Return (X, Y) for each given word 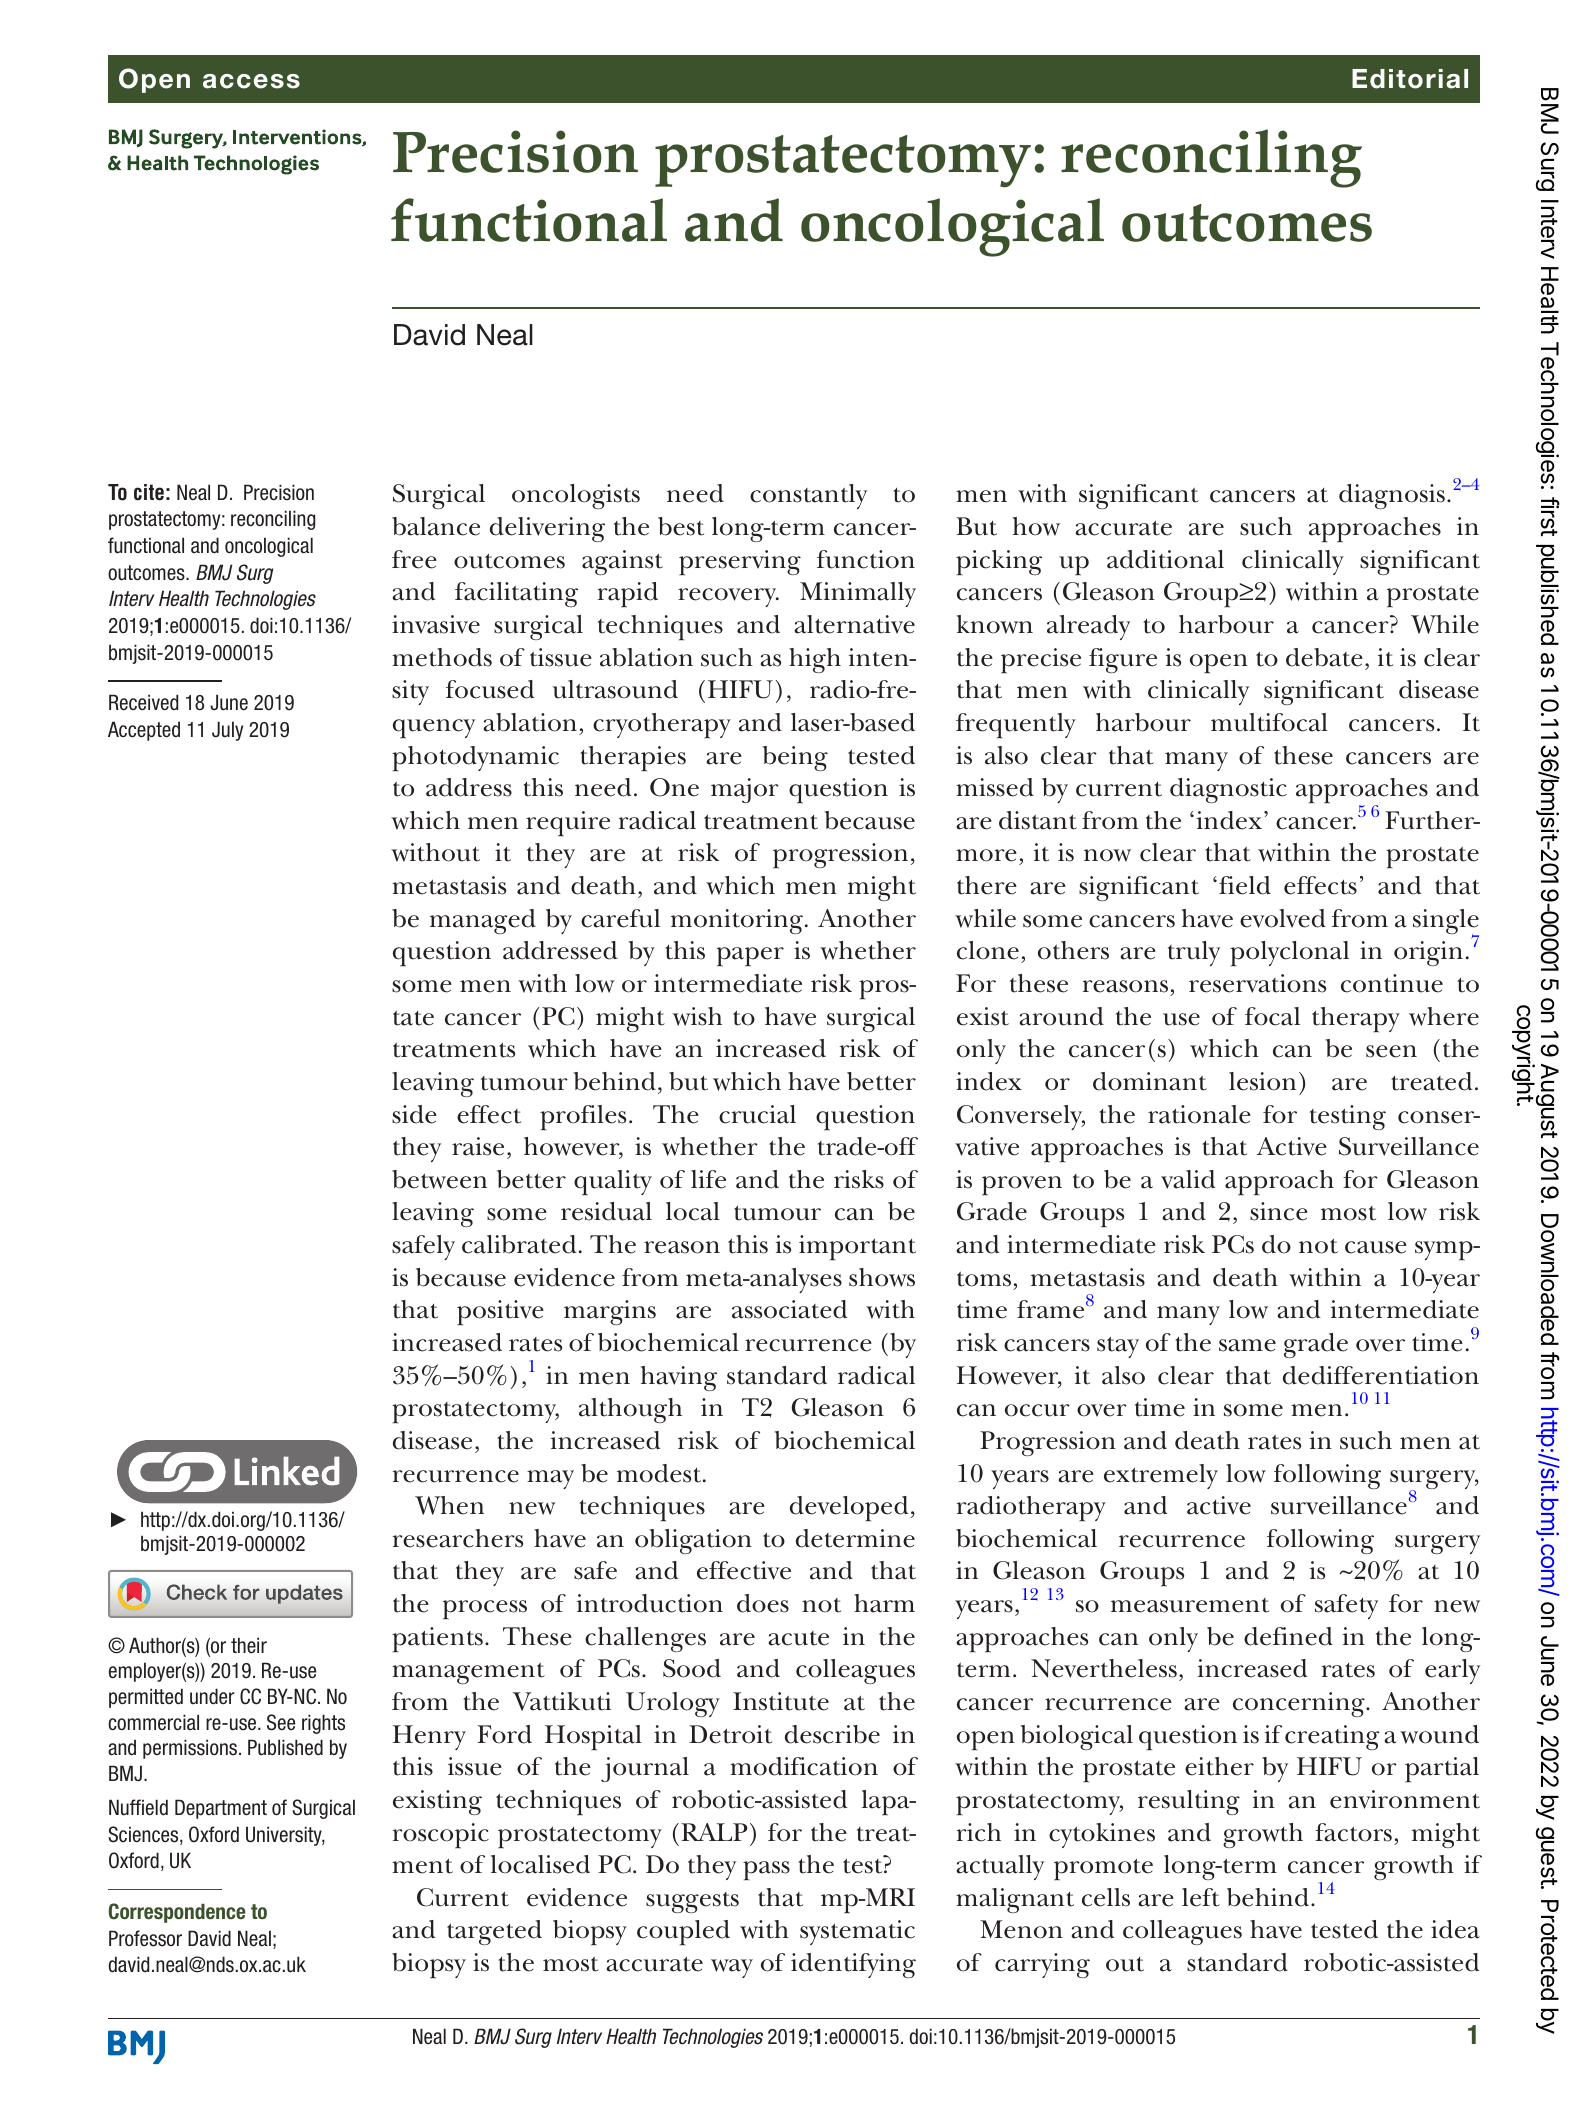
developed (849, 1509)
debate (1324, 657)
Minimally (858, 594)
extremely (1161, 1476)
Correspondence (177, 1913)
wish (697, 1016)
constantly (808, 496)
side (414, 1114)
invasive (436, 624)
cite (149, 492)
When (449, 1505)
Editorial (1410, 79)
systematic (857, 1932)
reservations (1257, 983)
